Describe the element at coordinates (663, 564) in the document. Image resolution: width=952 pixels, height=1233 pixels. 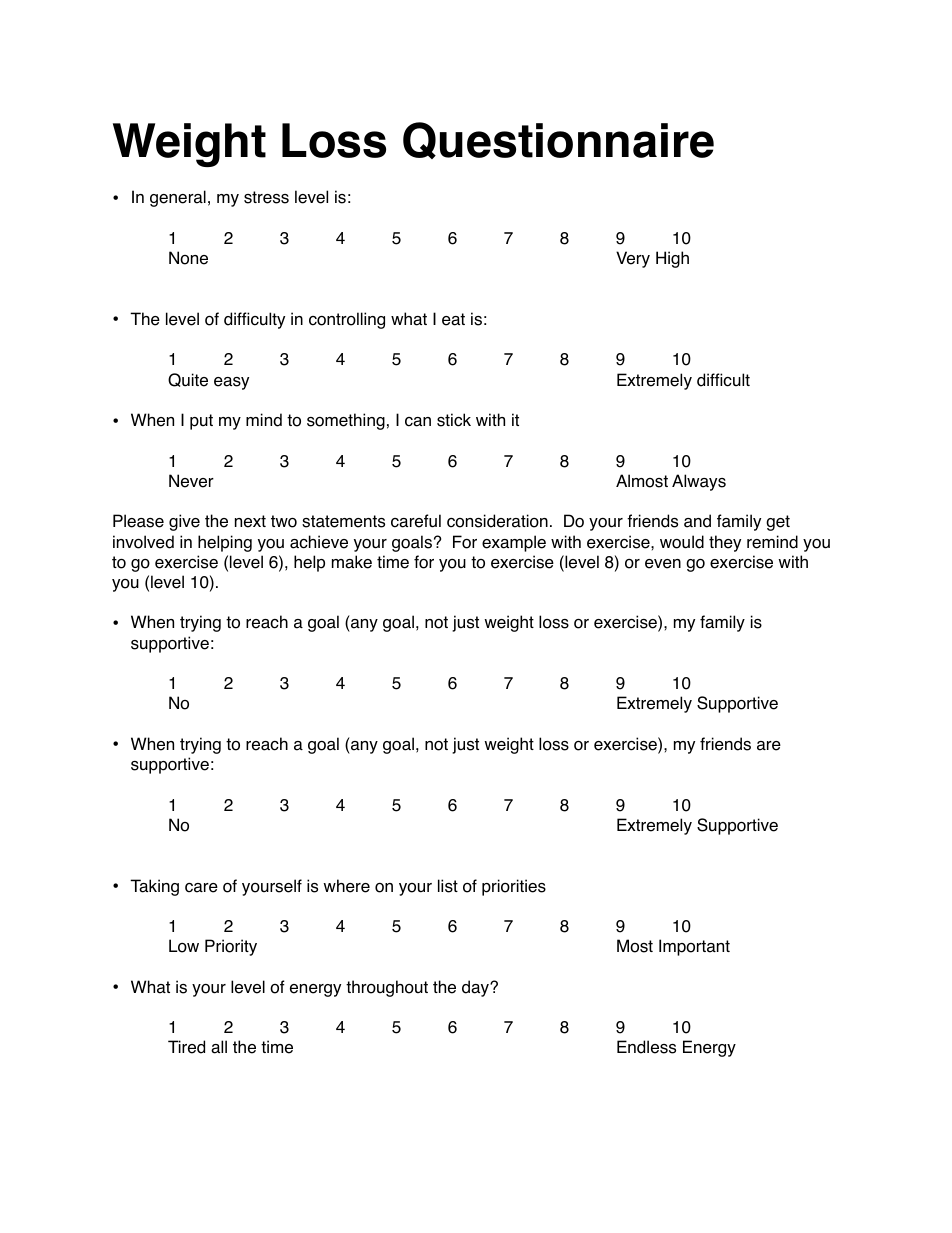
I see `even` at that location.
